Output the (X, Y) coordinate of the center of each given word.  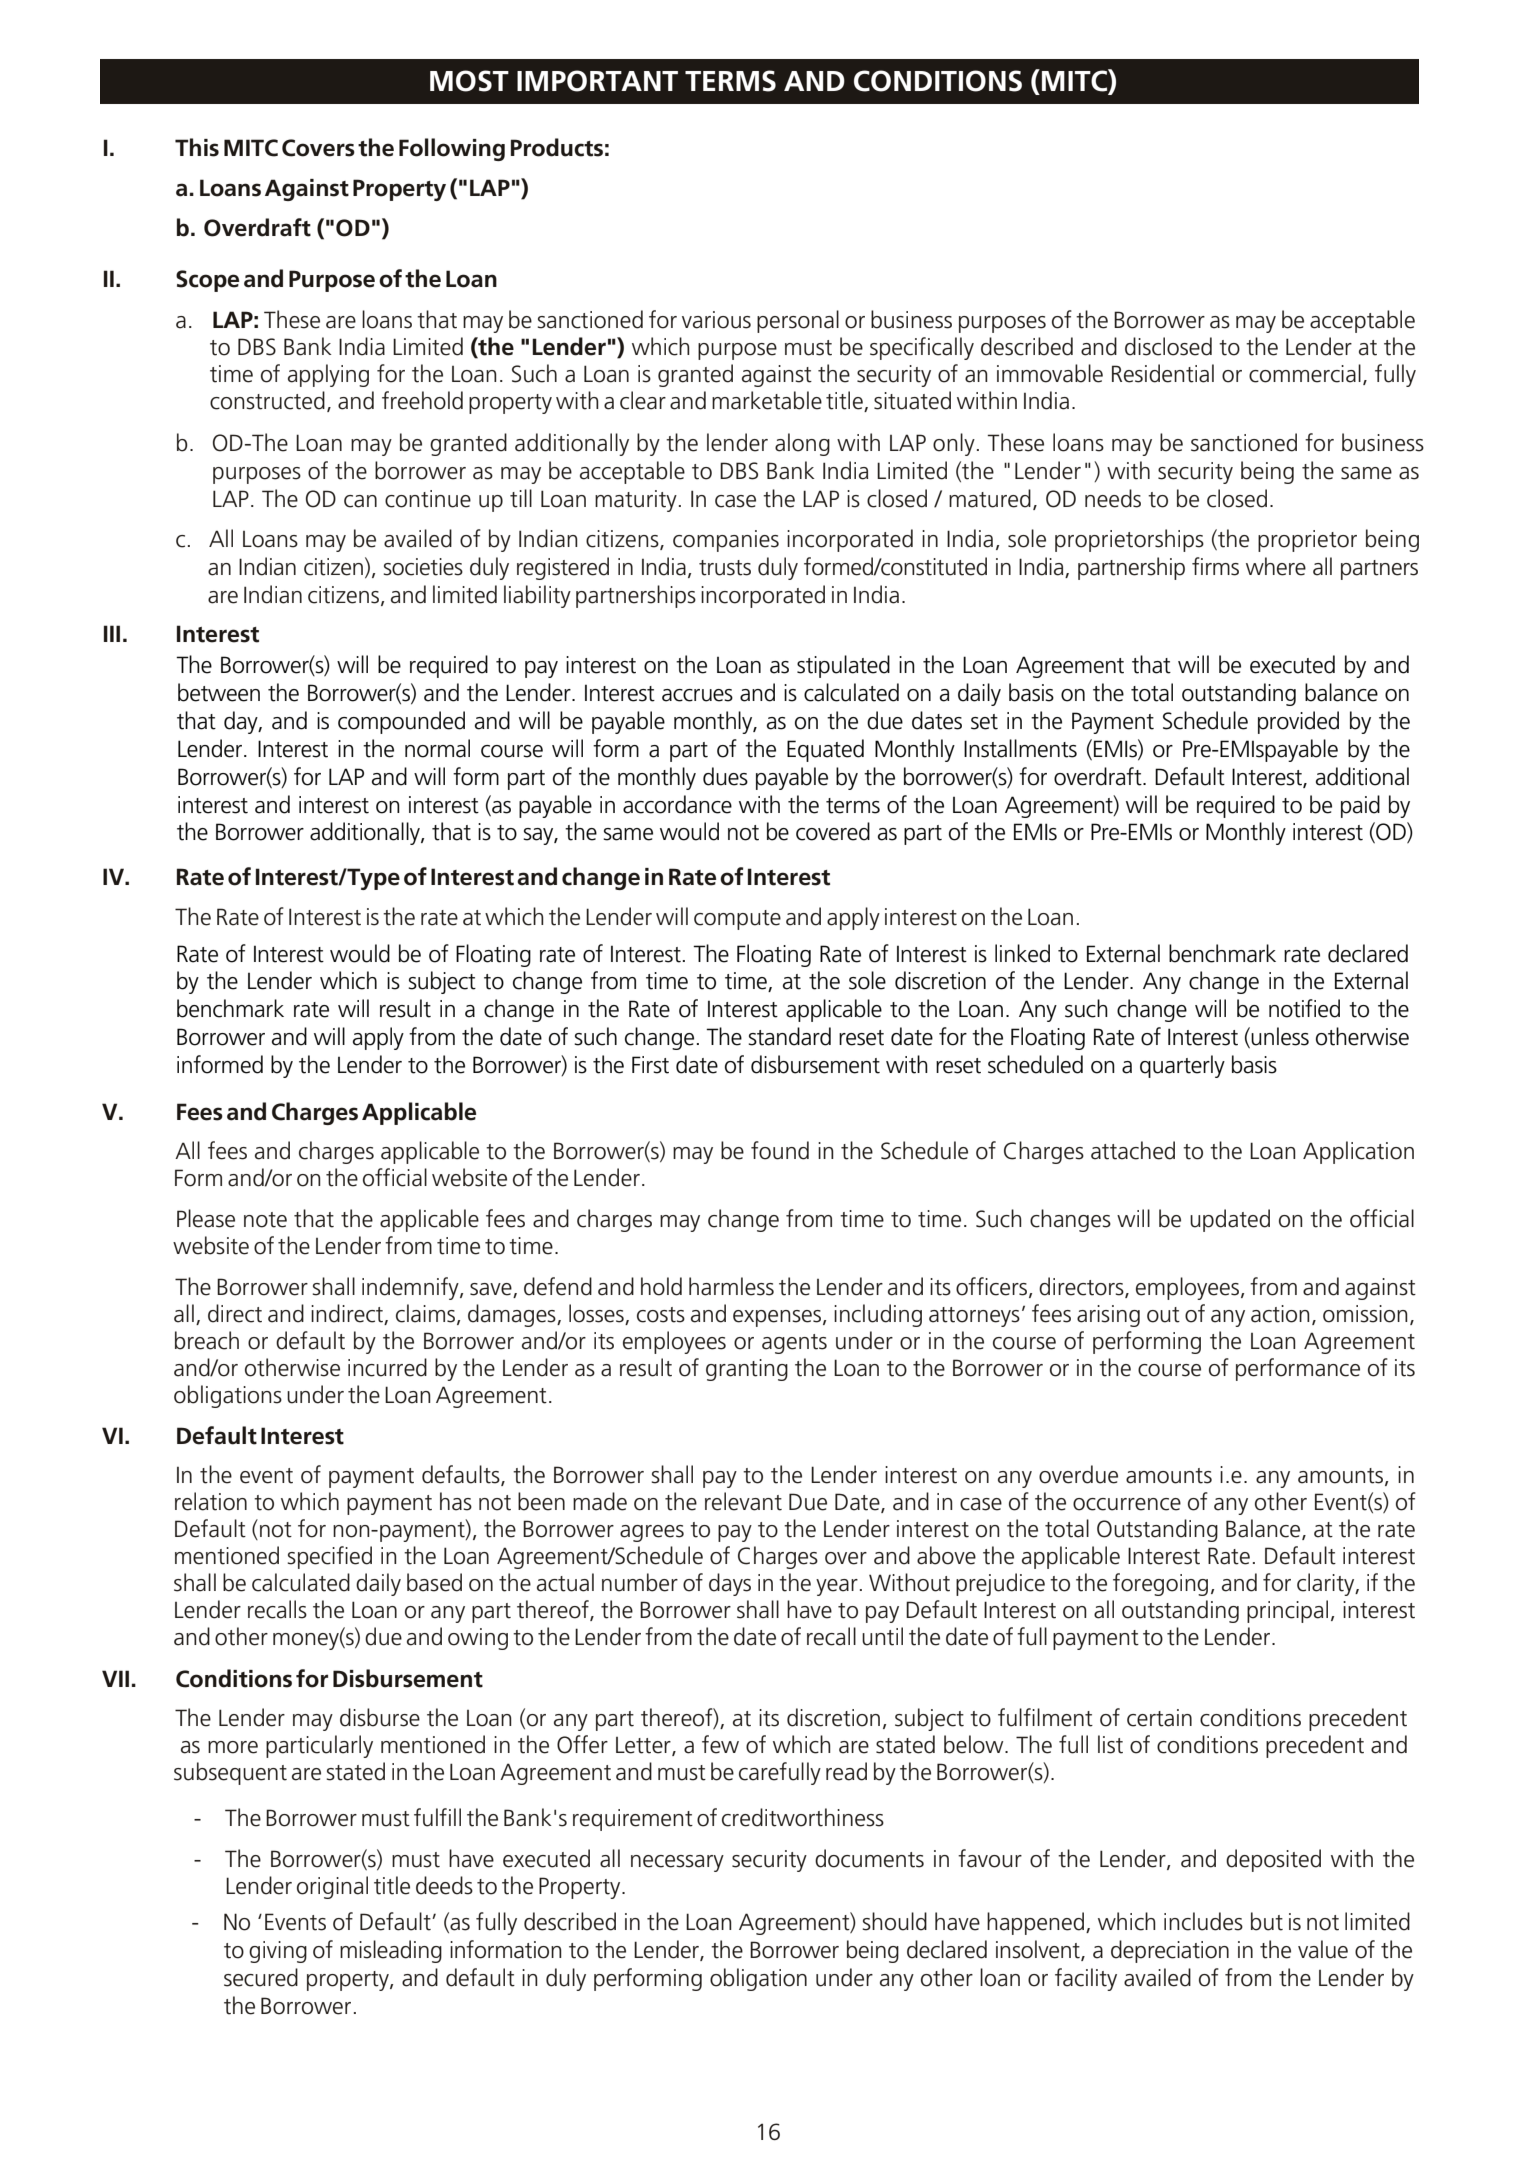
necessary (677, 1863)
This (197, 147)
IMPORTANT (597, 81)
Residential (1163, 373)
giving (278, 1952)
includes (1203, 1921)
